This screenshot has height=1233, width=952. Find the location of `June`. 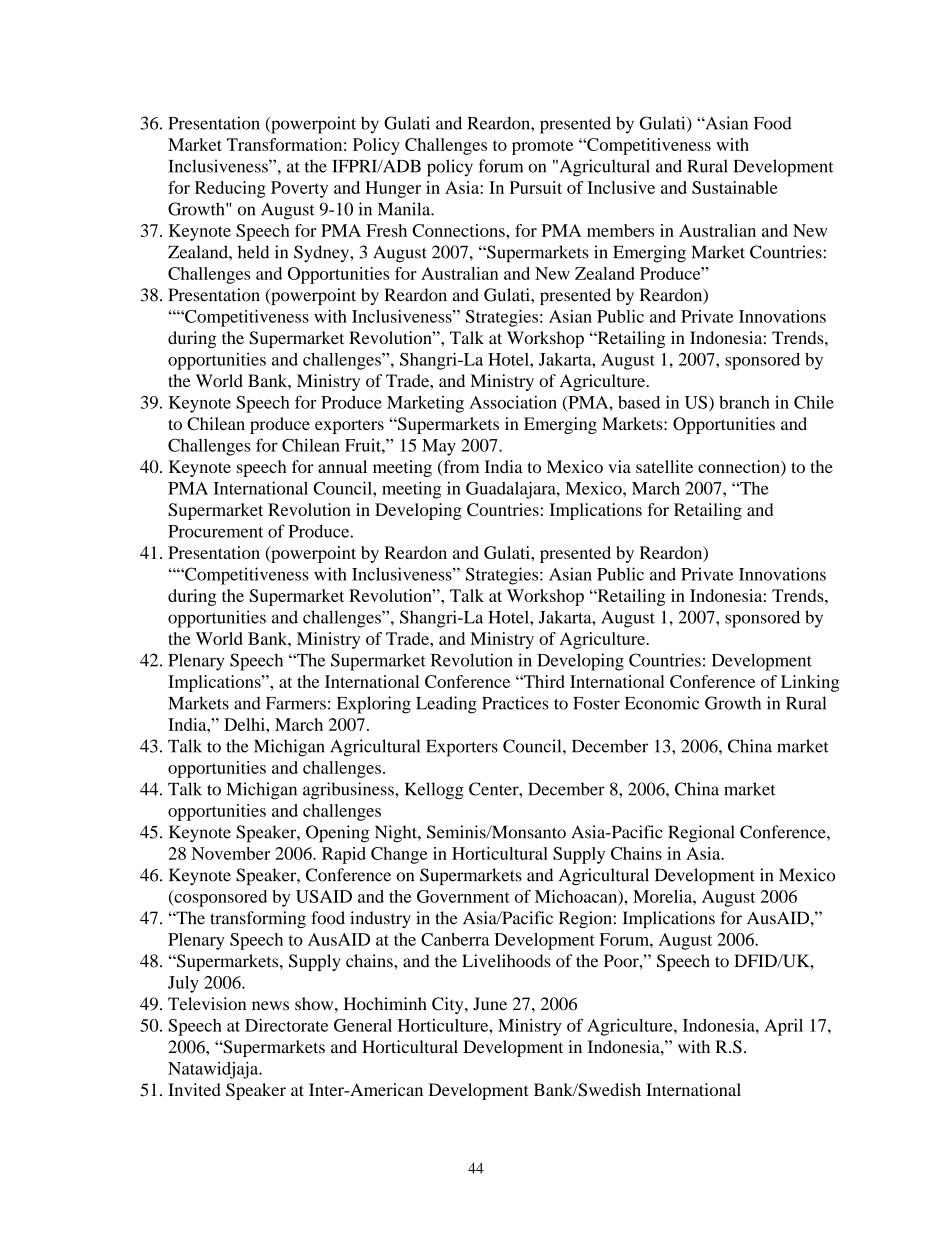

June is located at coordinates (490, 1004).
